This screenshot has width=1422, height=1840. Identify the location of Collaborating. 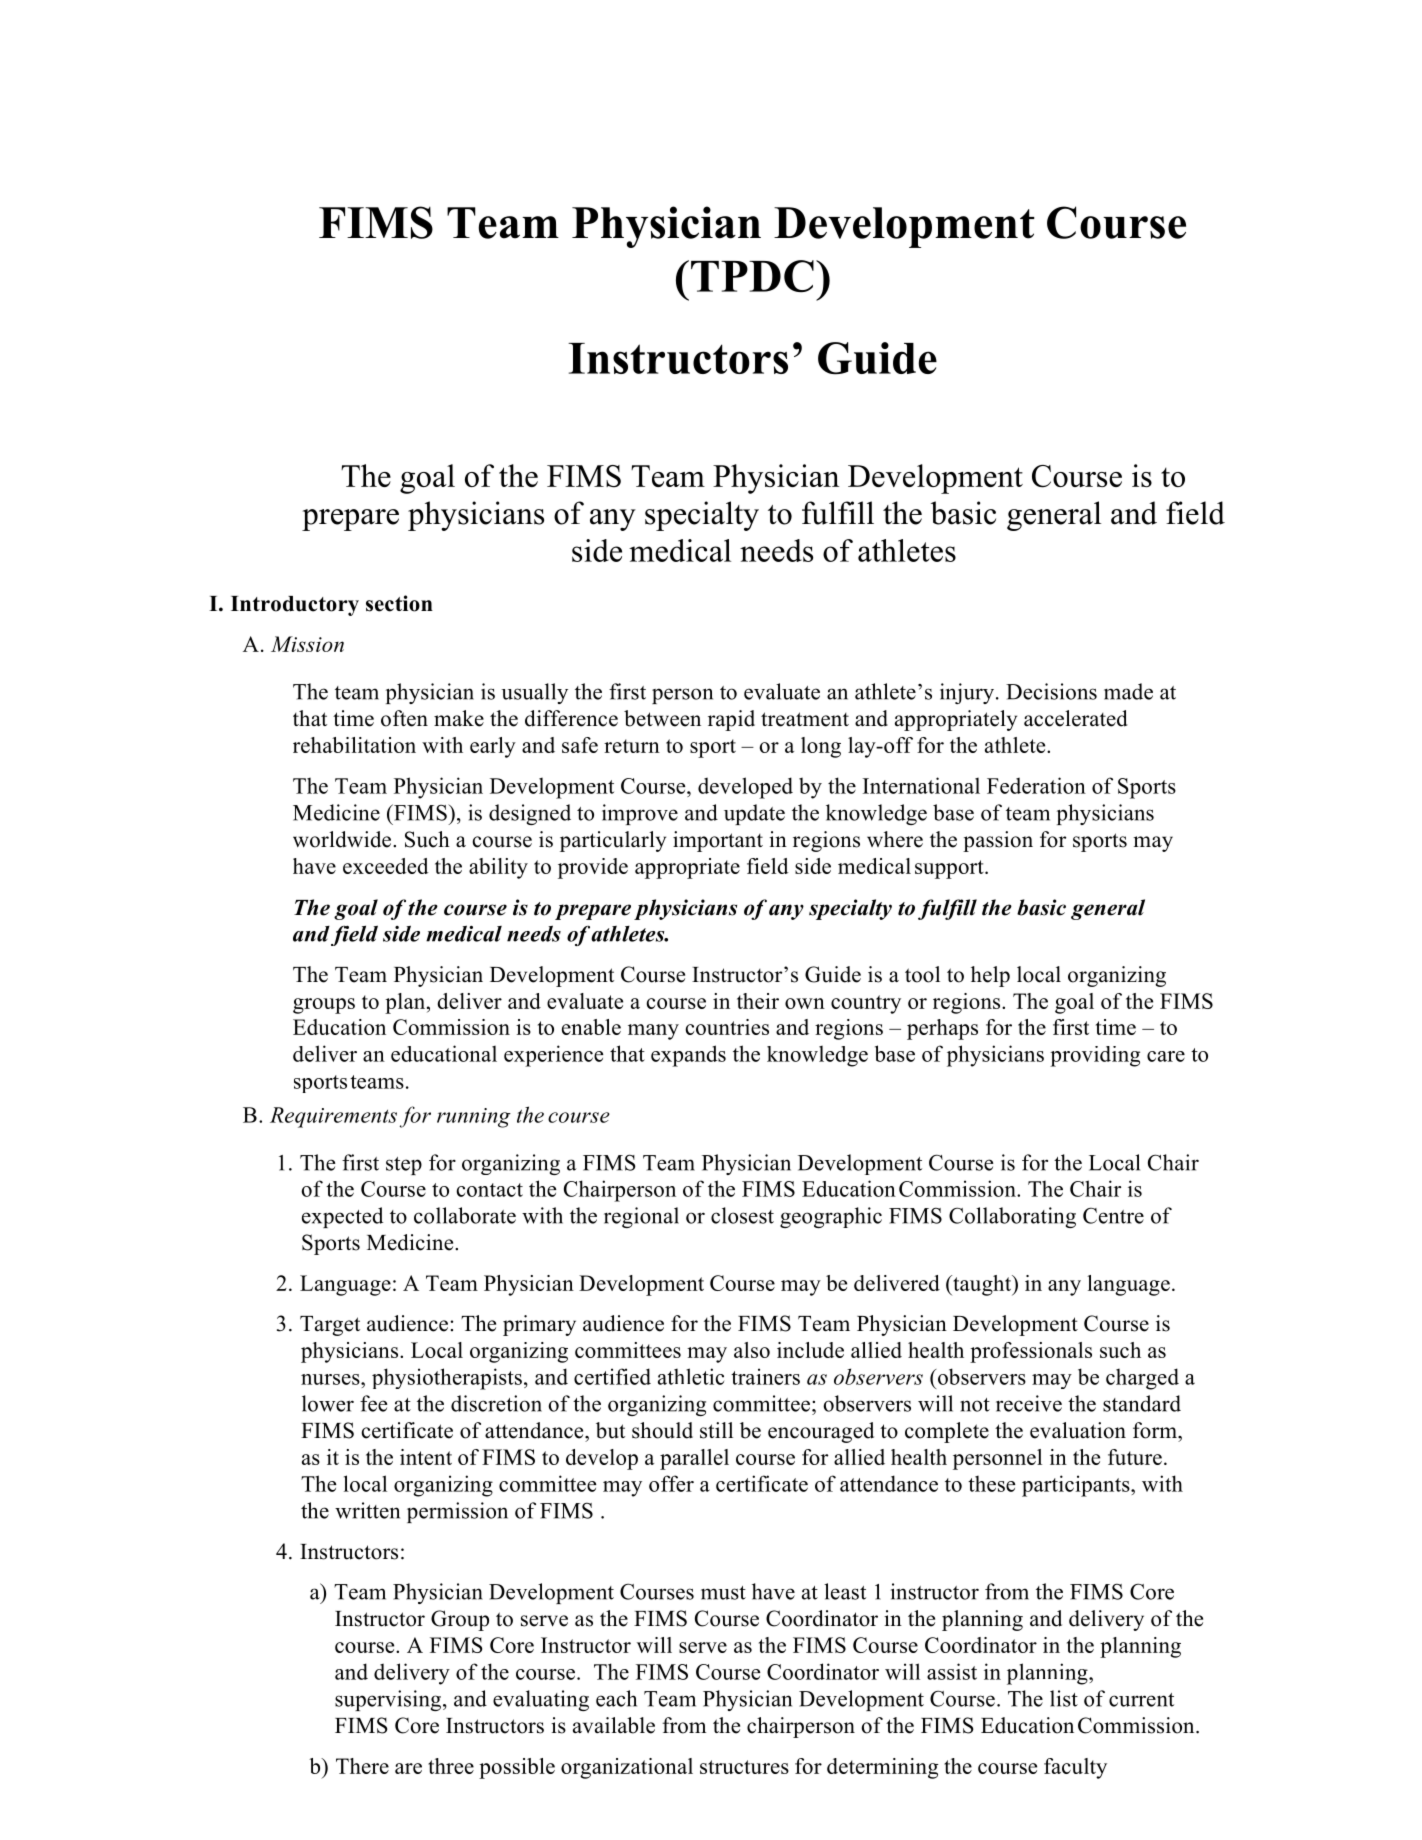
(1012, 1217).
